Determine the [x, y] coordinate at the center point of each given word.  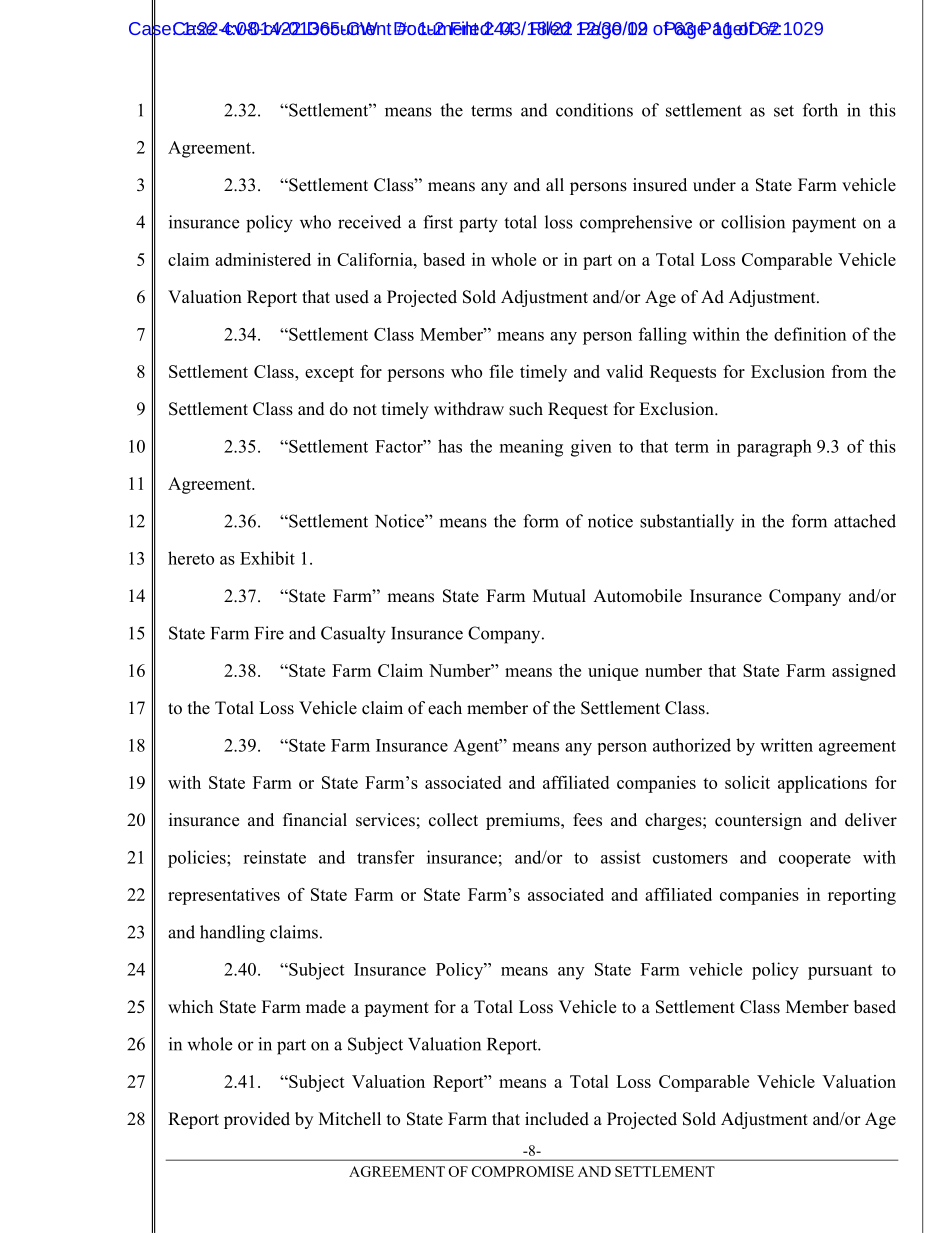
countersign [758, 821]
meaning [531, 448]
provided [257, 1120]
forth [820, 110]
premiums [524, 821]
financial [315, 820]
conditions [594, 110]
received [369, 222]
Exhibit [267, 558]
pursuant [840, 972]
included [557, 1119]
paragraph [774, 448]
